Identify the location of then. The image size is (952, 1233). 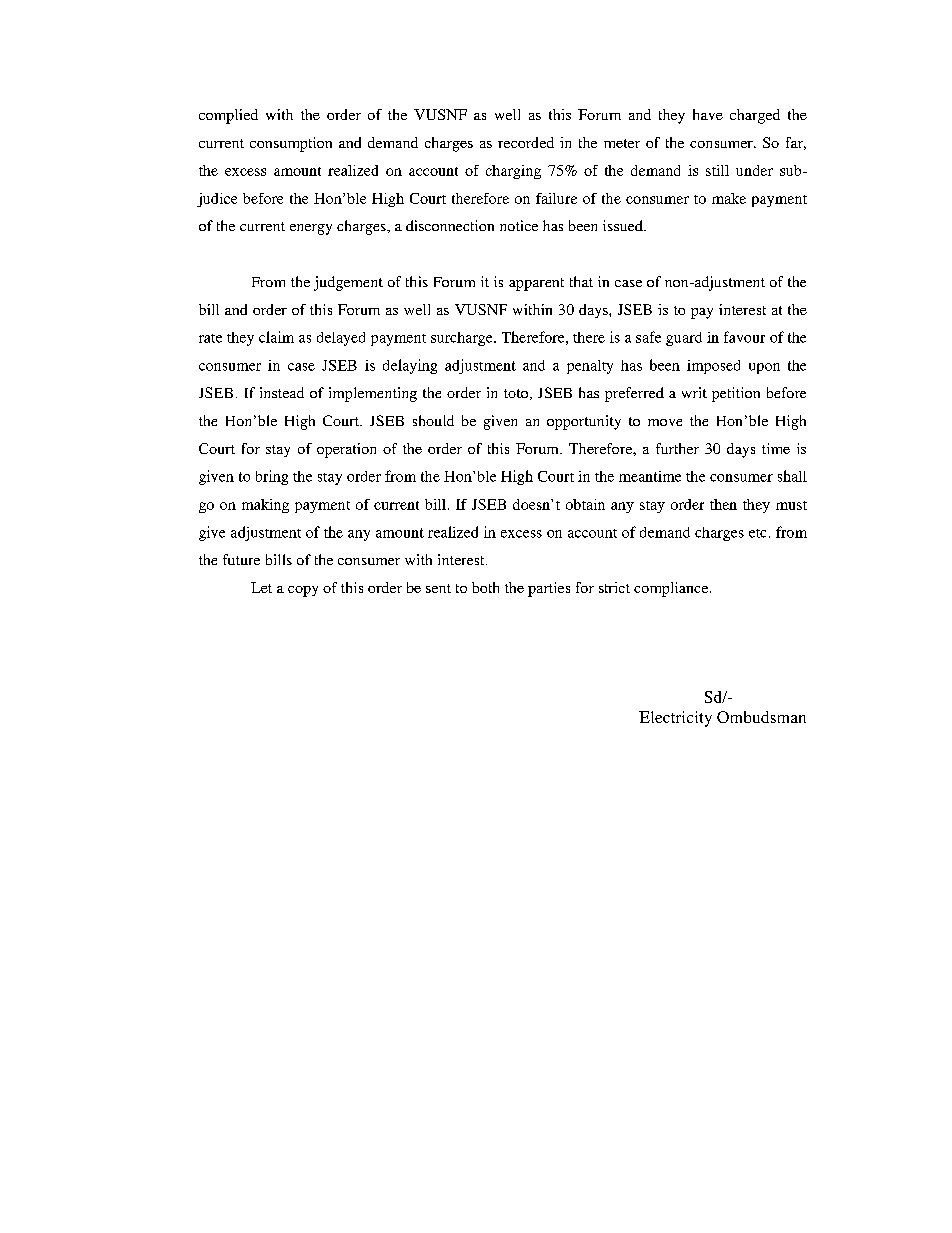
(723, 504).
